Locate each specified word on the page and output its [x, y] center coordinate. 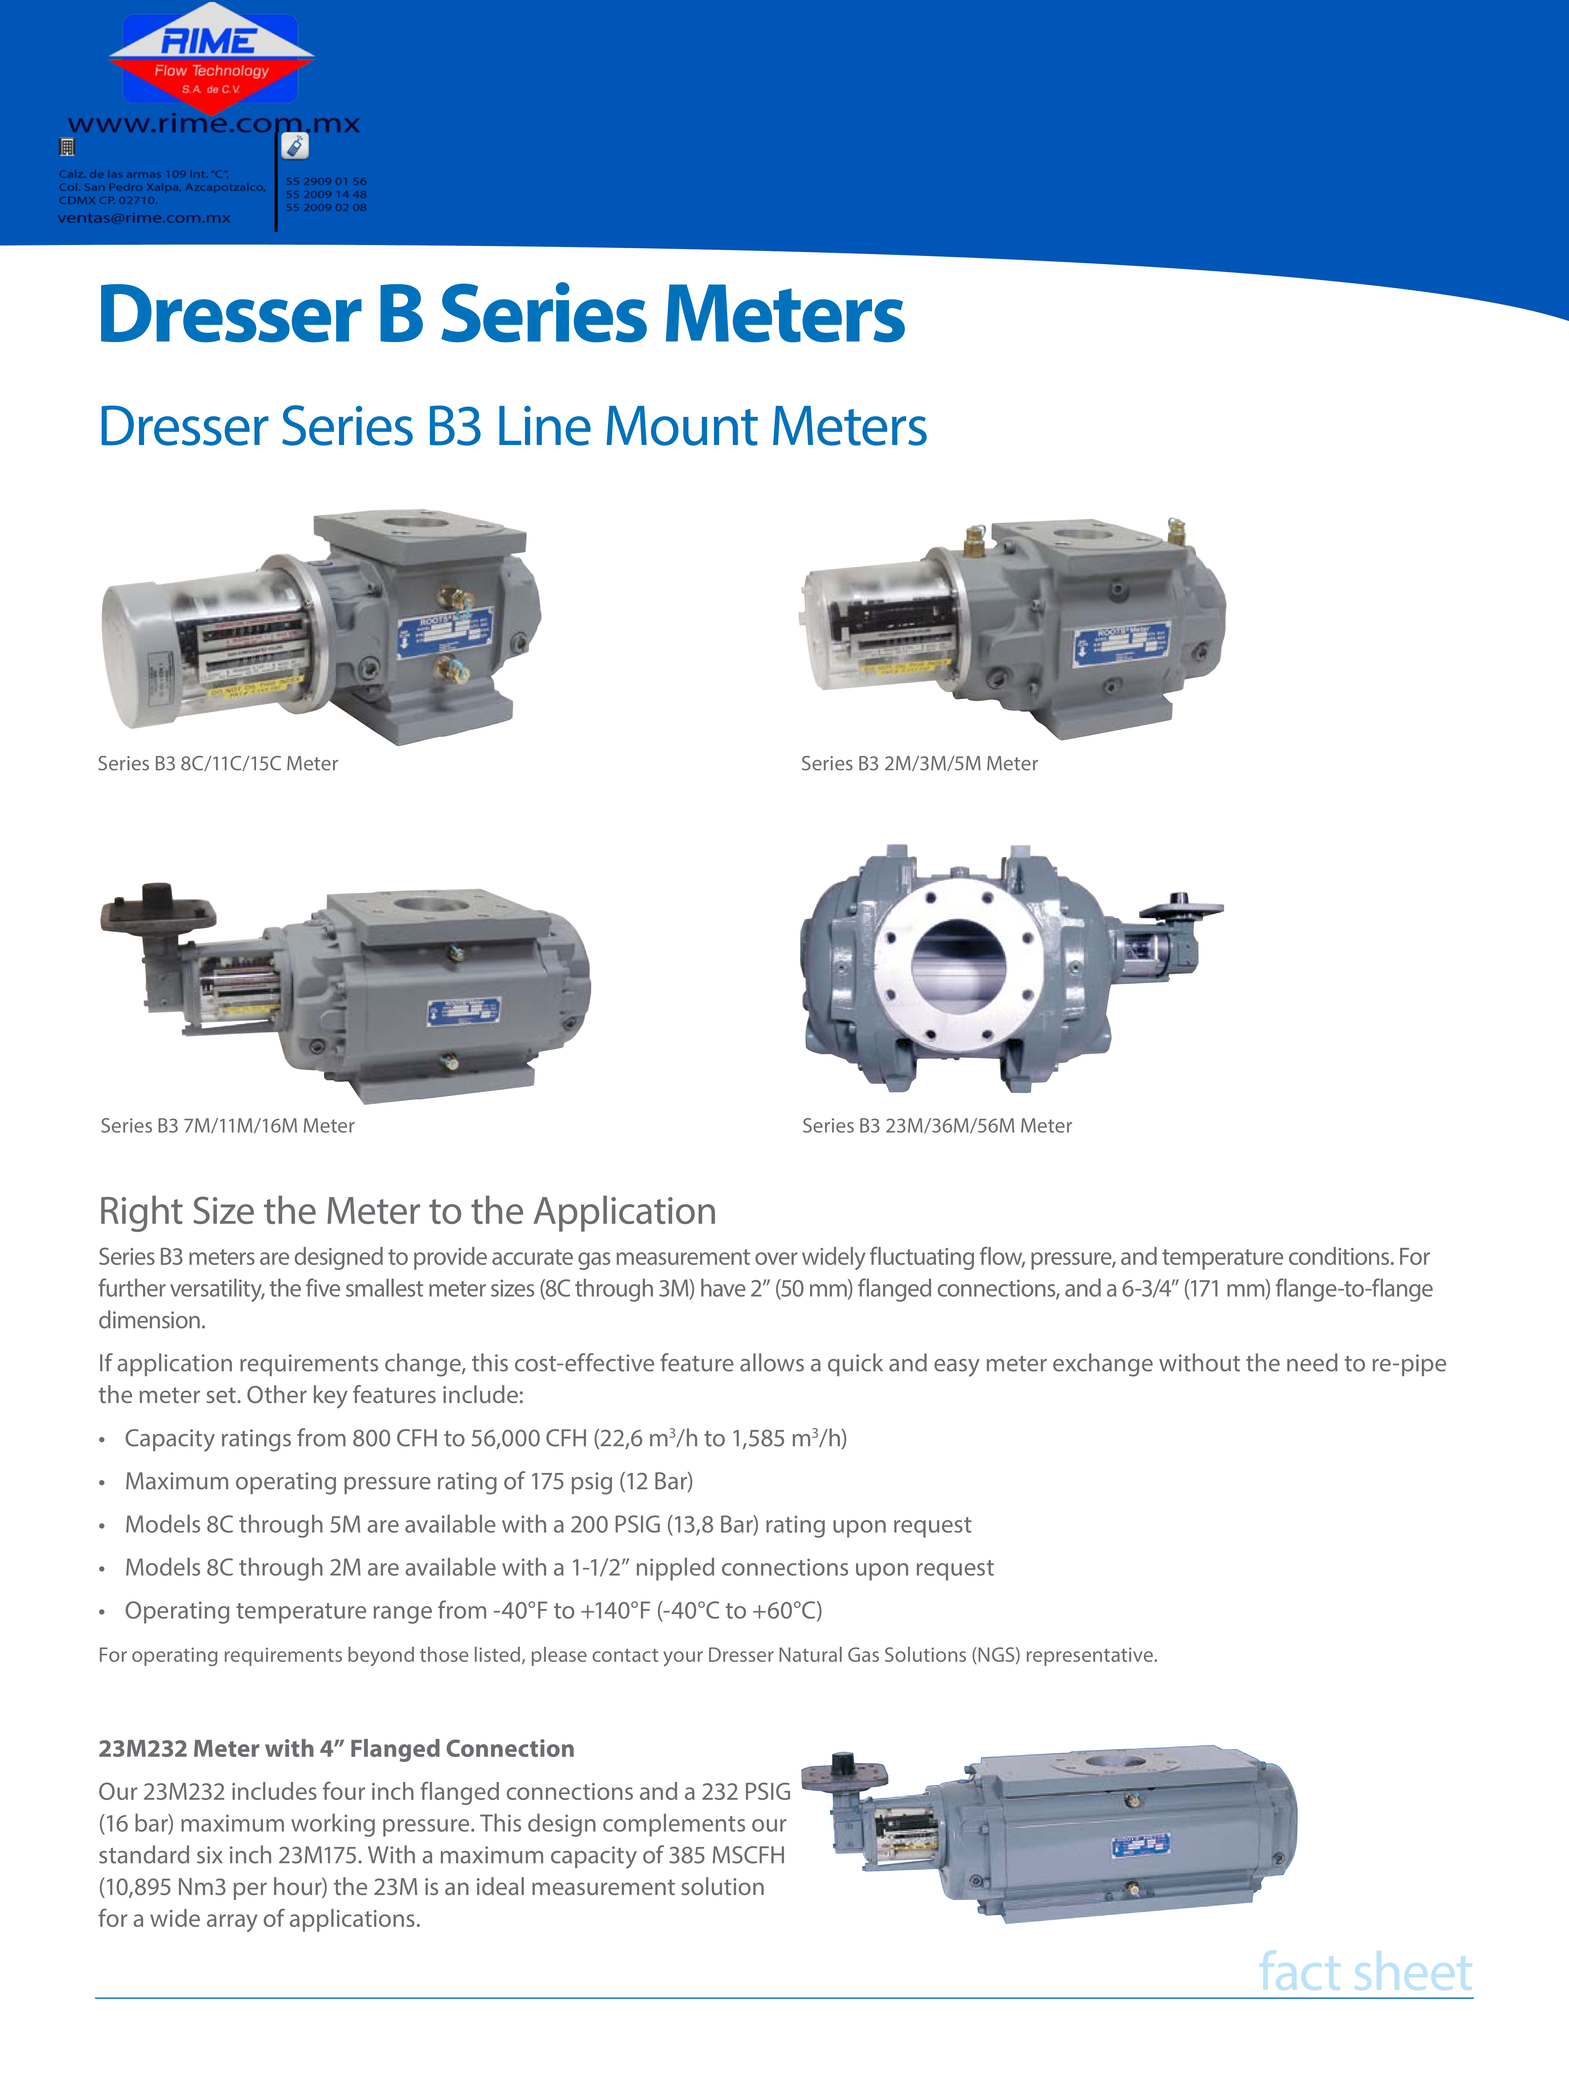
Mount [682, 426]
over [776, 1258]
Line [545, 426]
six [210, 1855]
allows [772, 1362]
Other [277, 1394]
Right [142, 1213]
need [1312, 1362]
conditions [1340, 1256]
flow [1002, 1257]
